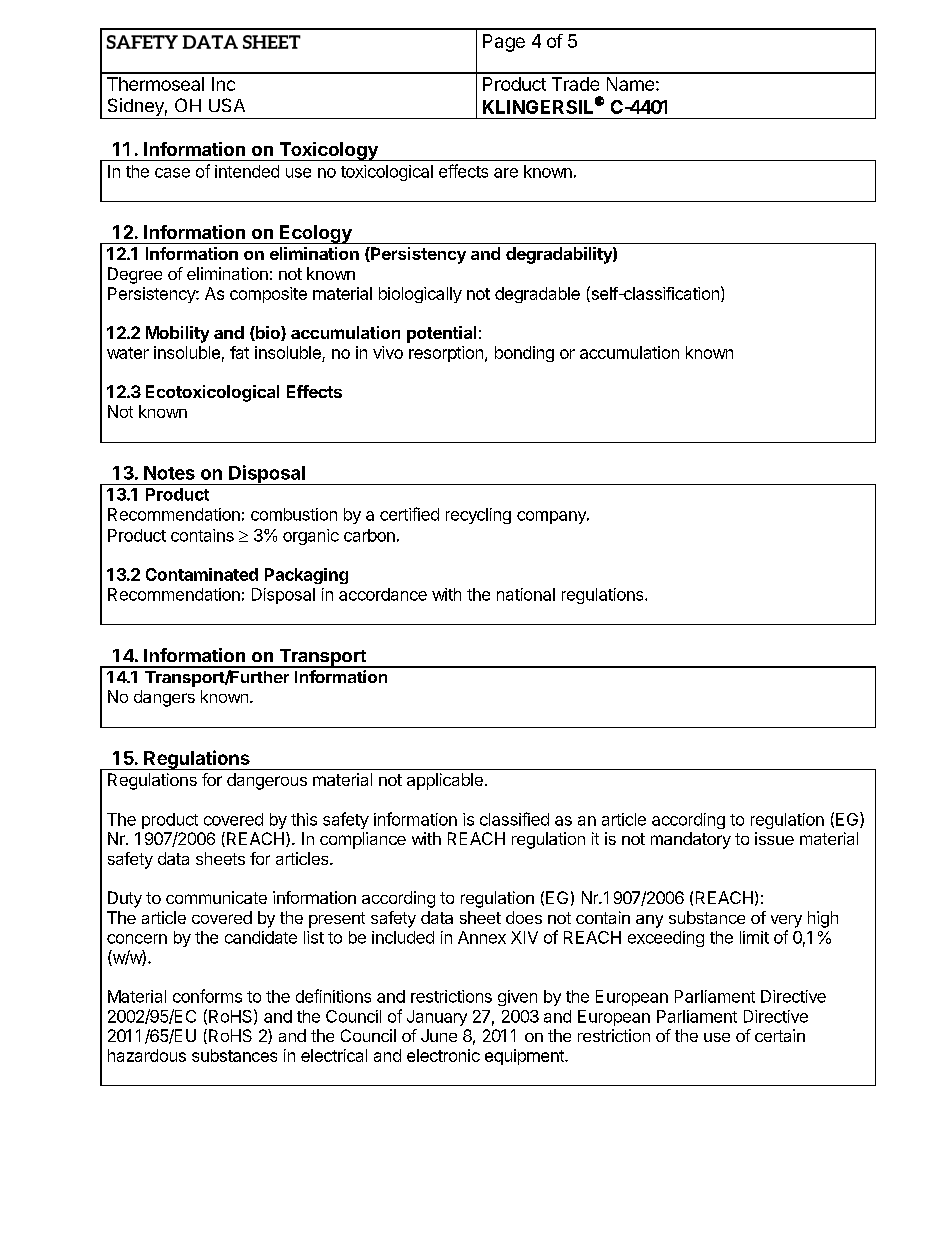 Image resolution: width=952 pixels, height=1233 pixels. I want to click on issue, so click(774, 838).
